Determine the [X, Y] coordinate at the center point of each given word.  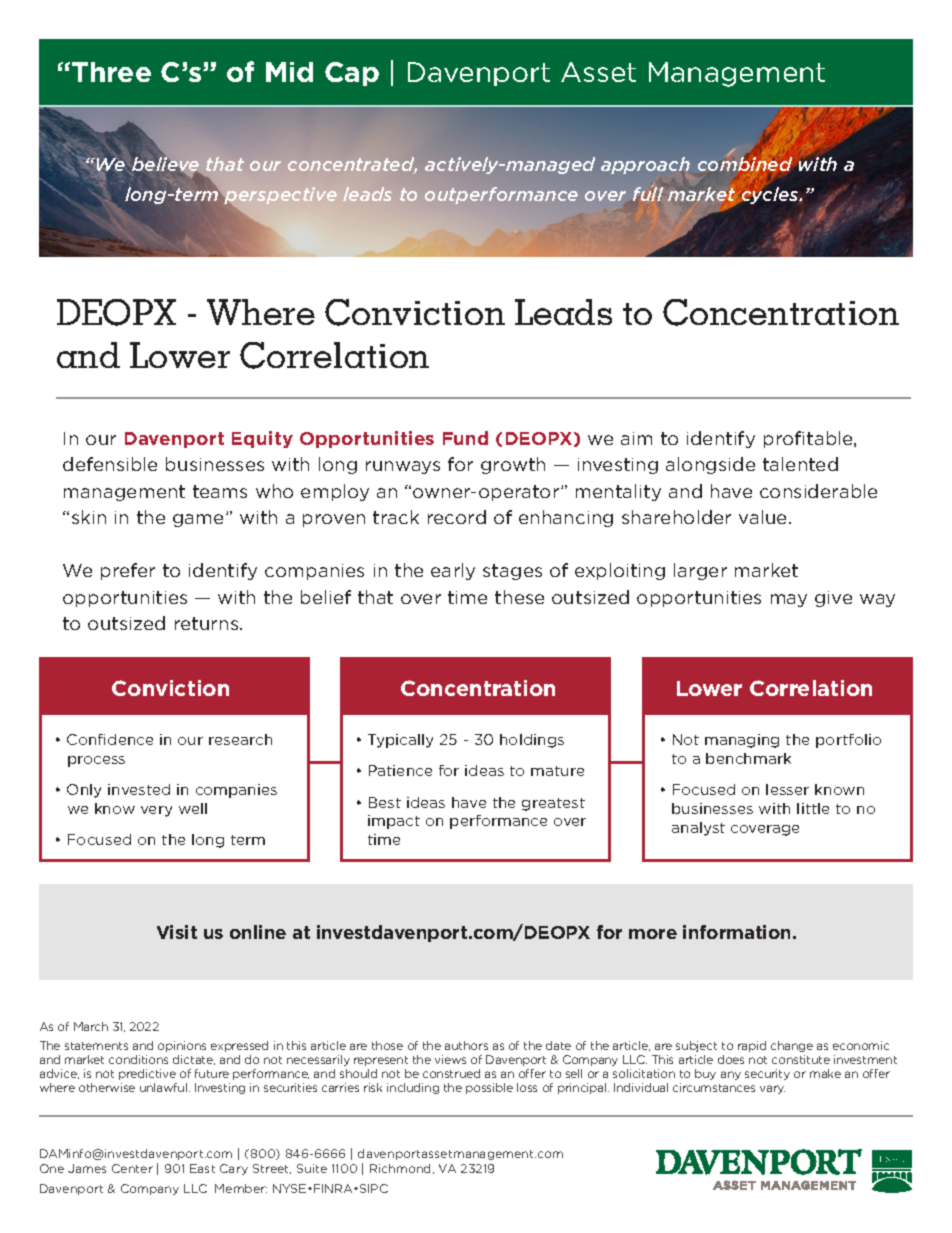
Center [132, 1168]
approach [645, 165]
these [519, 597]
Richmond [402, 1169]
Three [111, 72]
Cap [352, 74]
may [789, 600]
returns [208, 623]
